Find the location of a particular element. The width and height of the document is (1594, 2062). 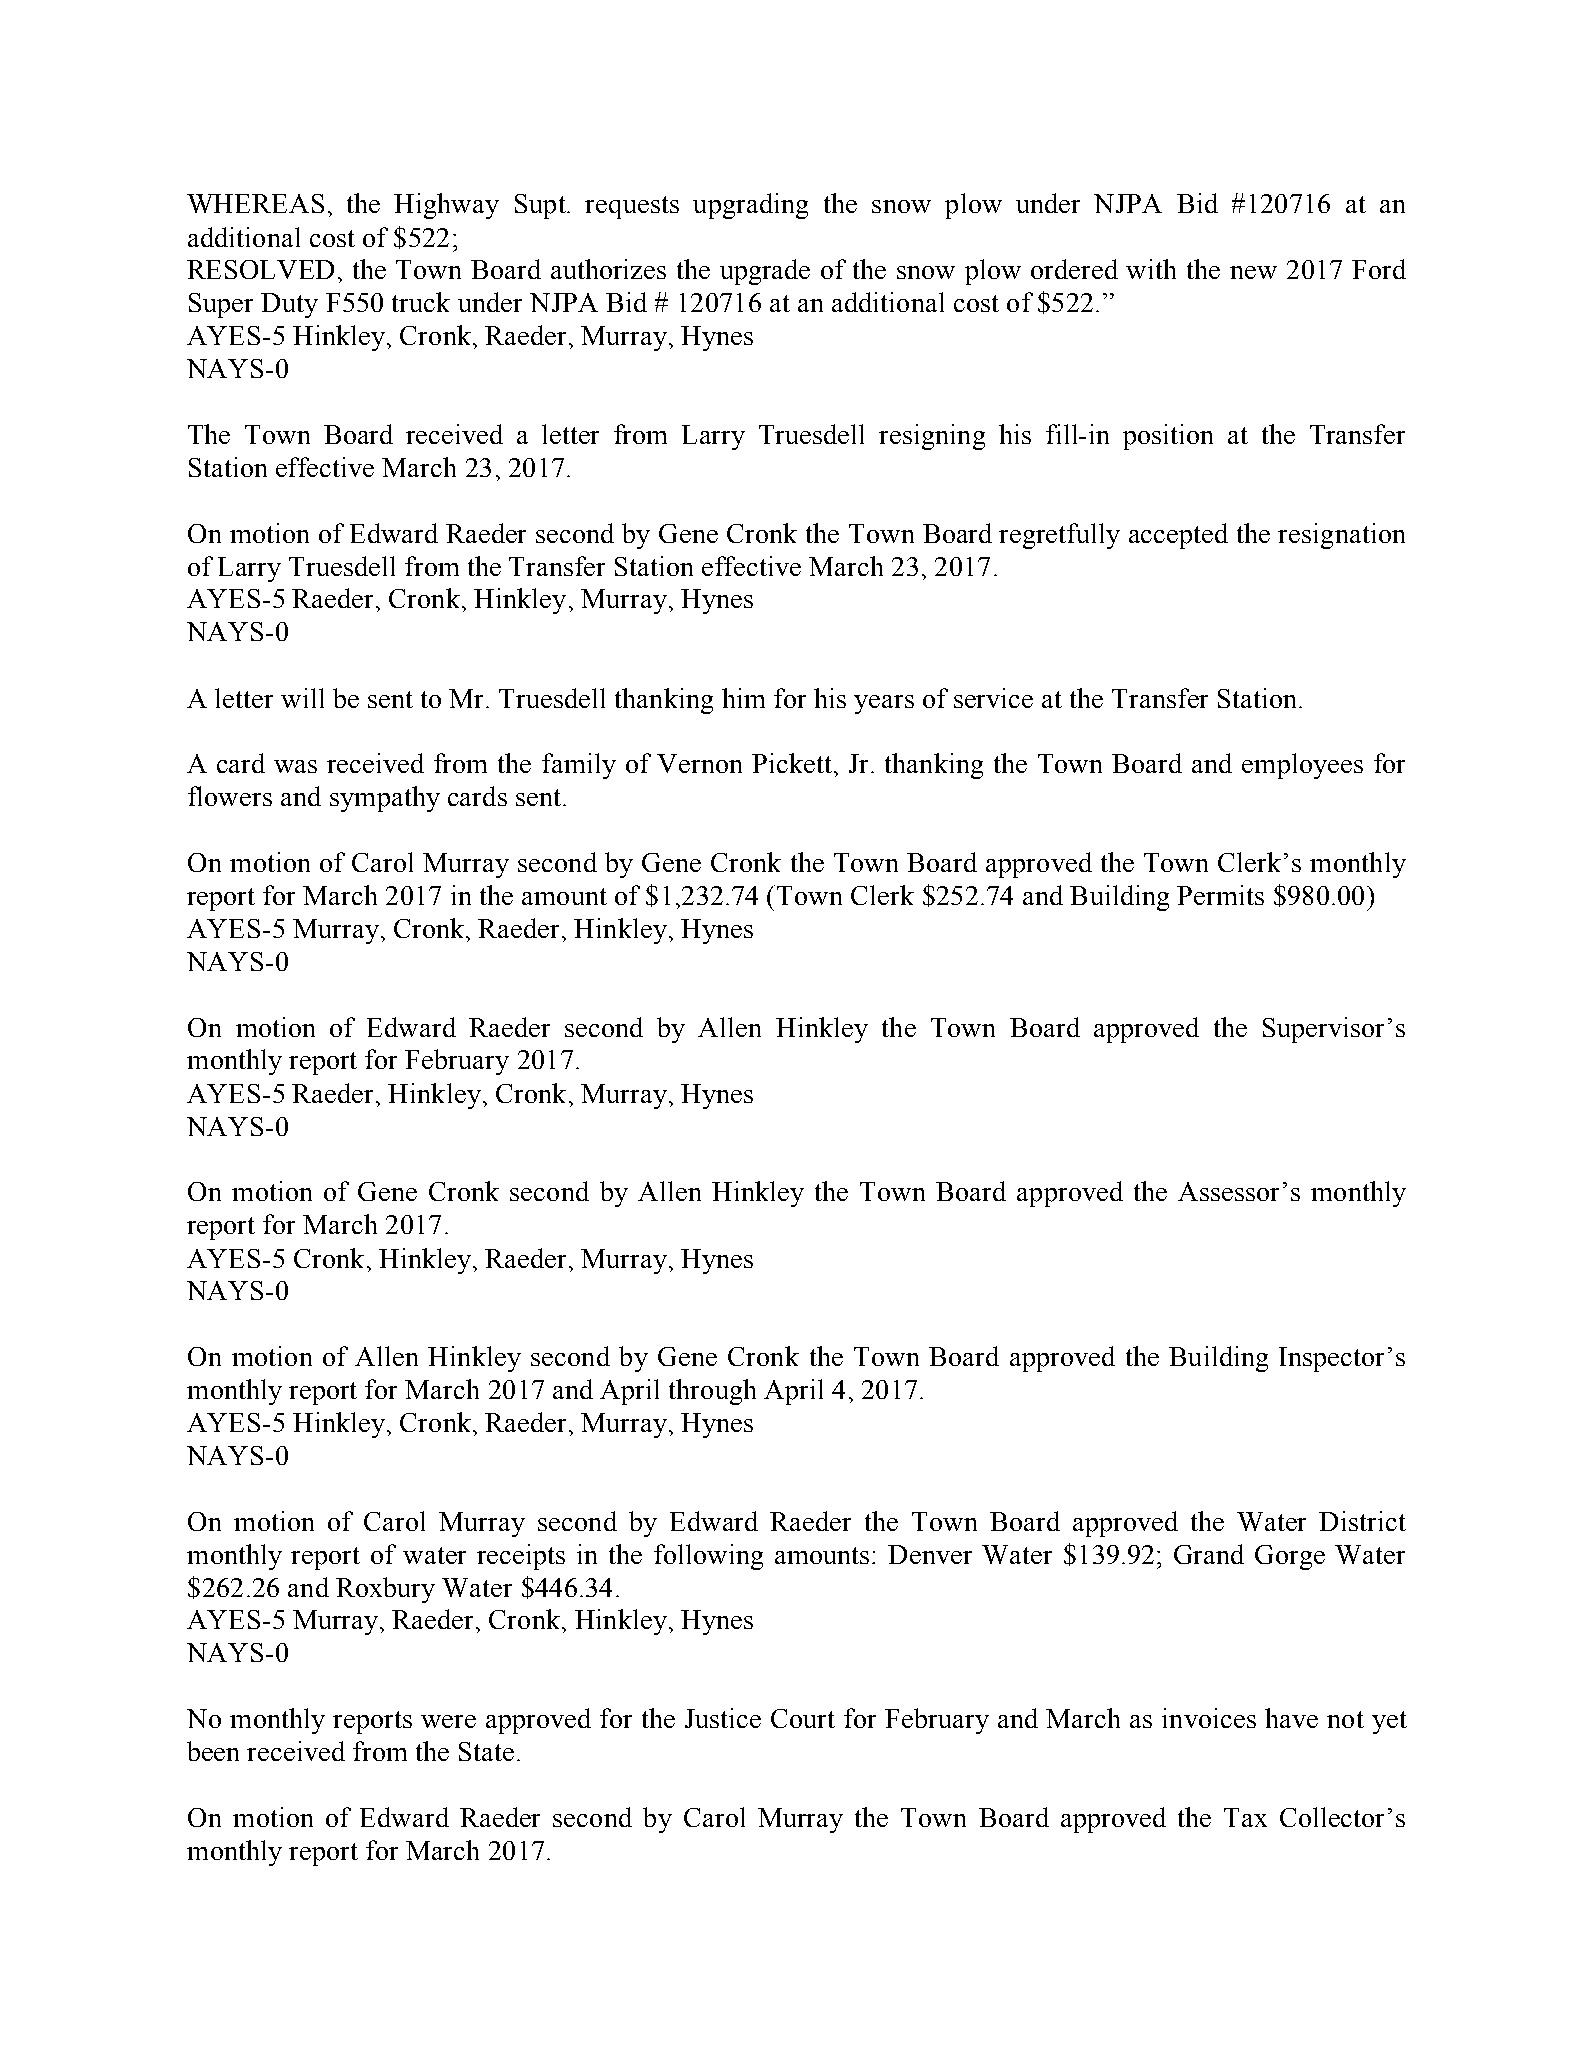

were is located at coordinates (448, 1721).
